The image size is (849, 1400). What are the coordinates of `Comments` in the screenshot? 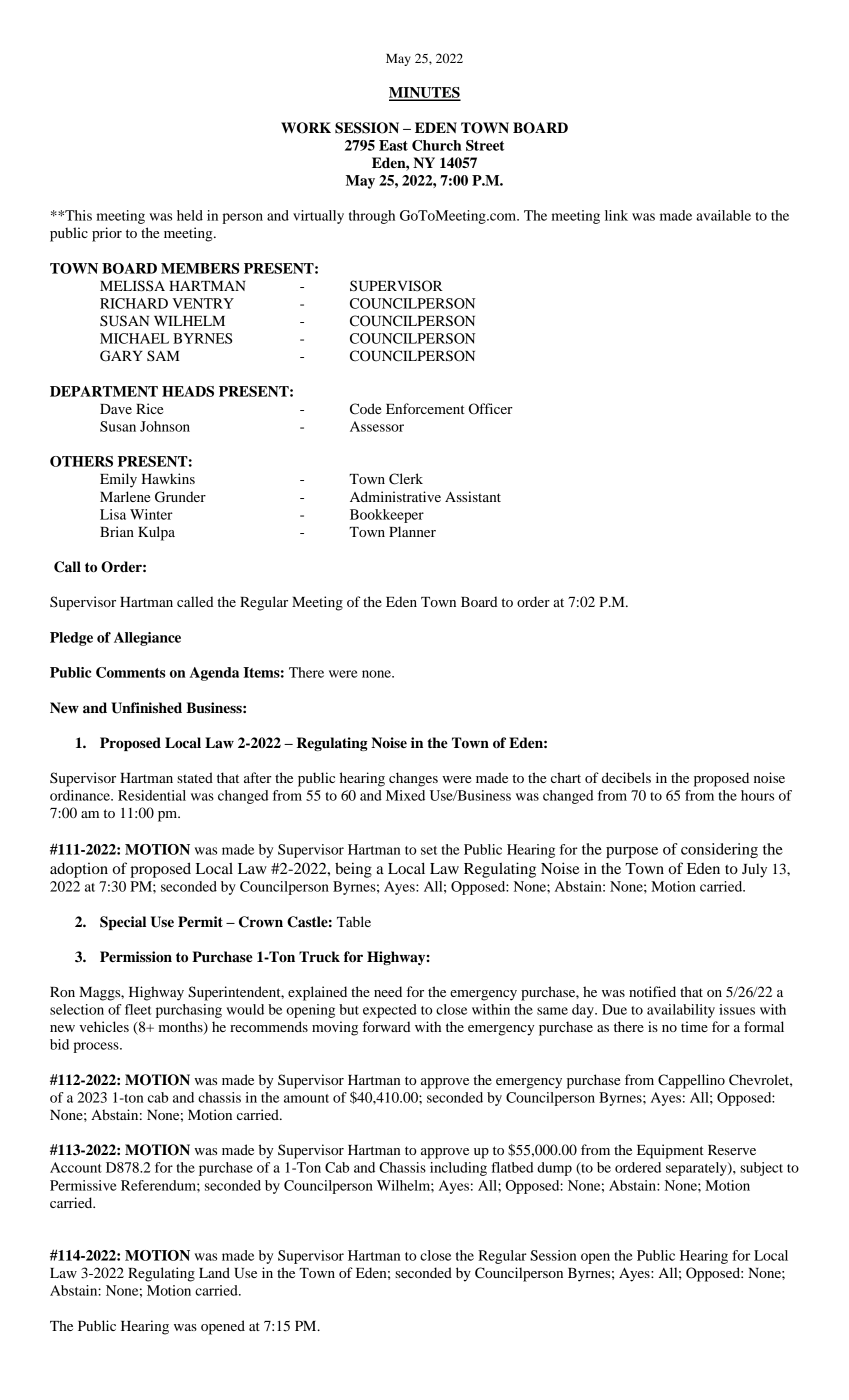 It's located at (131, 672).
